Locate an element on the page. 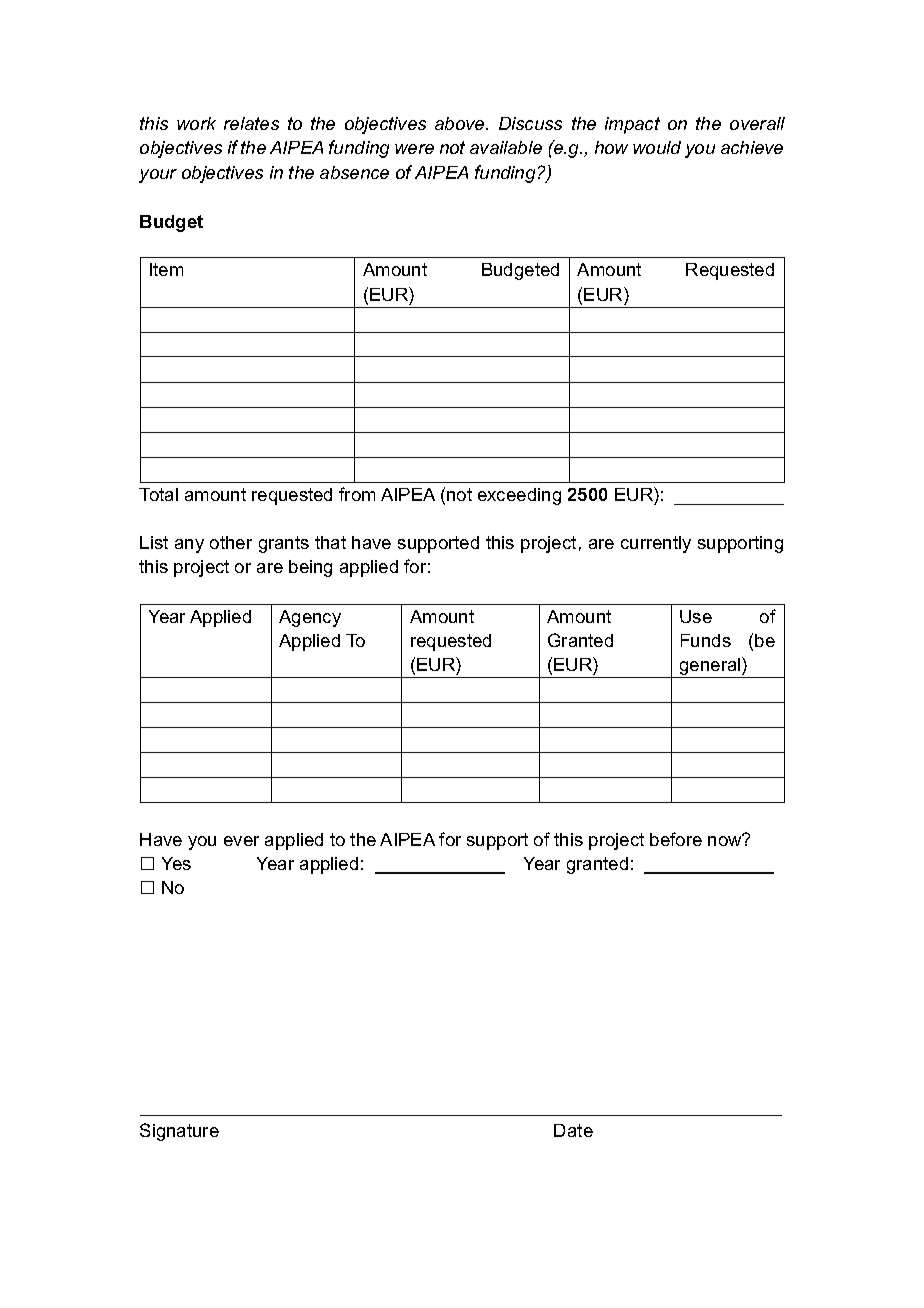 This page has height=1308, width=924. Use is located at coordinates (696, 616).
